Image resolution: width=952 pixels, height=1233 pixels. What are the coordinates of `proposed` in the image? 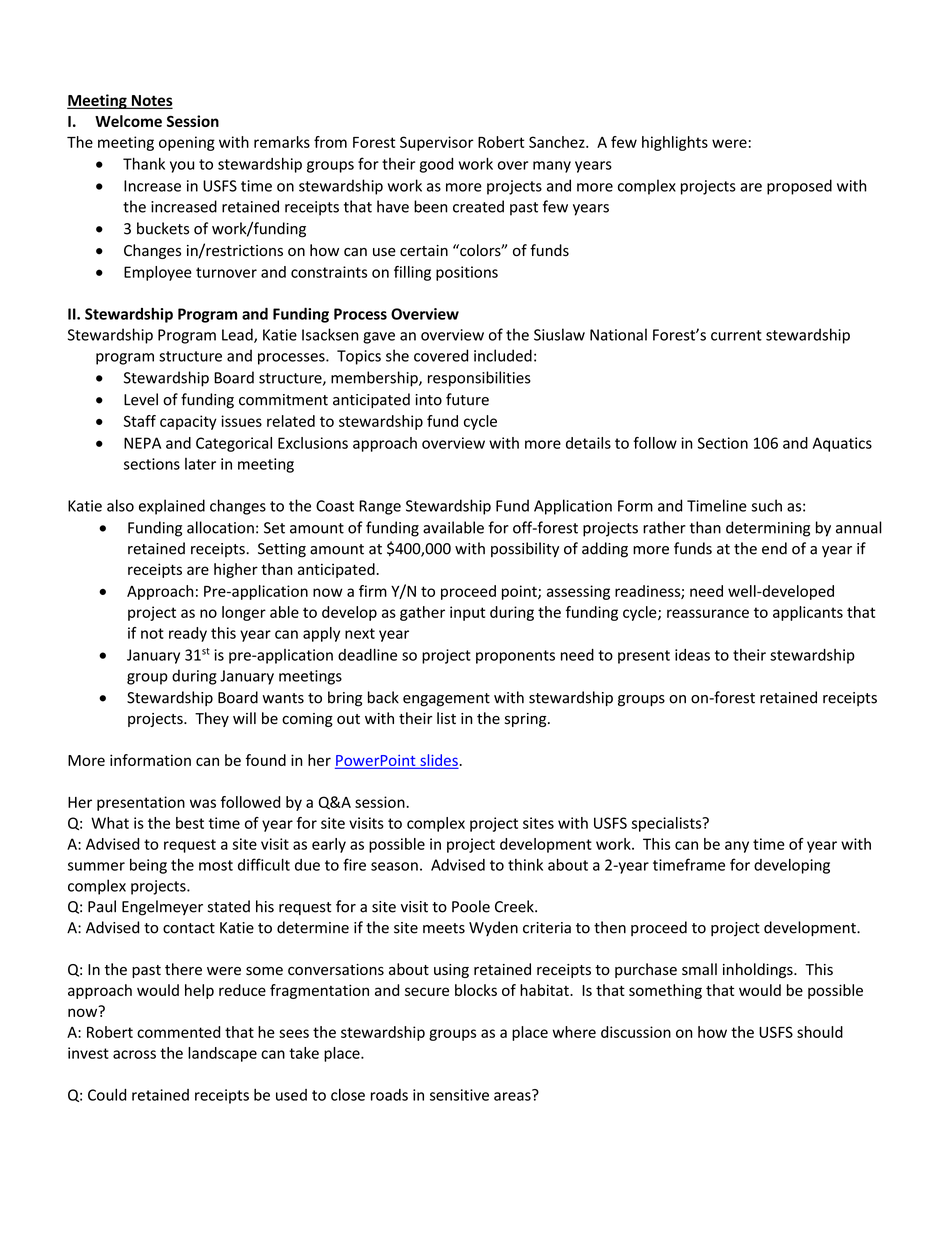 It's located at (799, 187).
